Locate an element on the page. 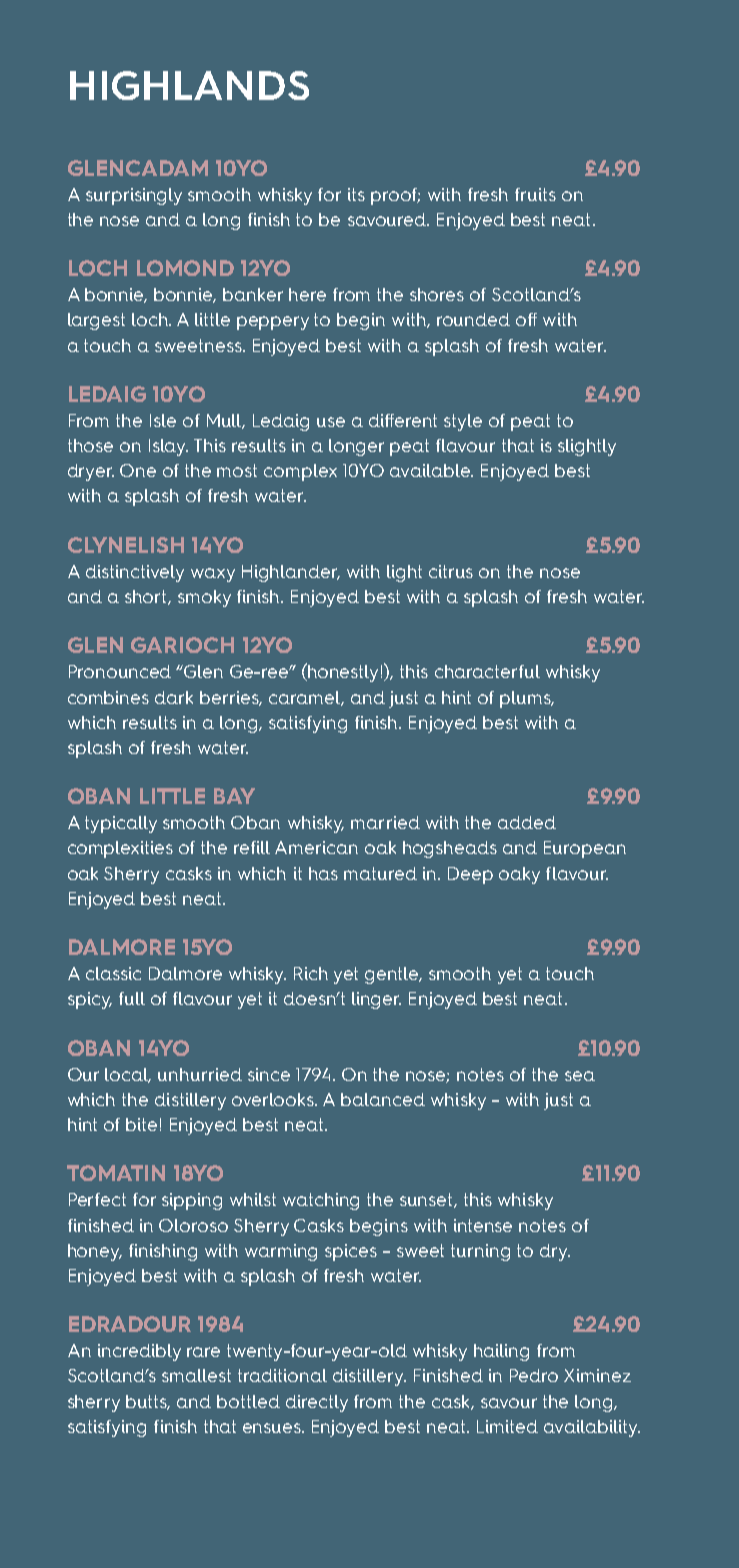  incredibly is located at coordinates (139, 1352).
